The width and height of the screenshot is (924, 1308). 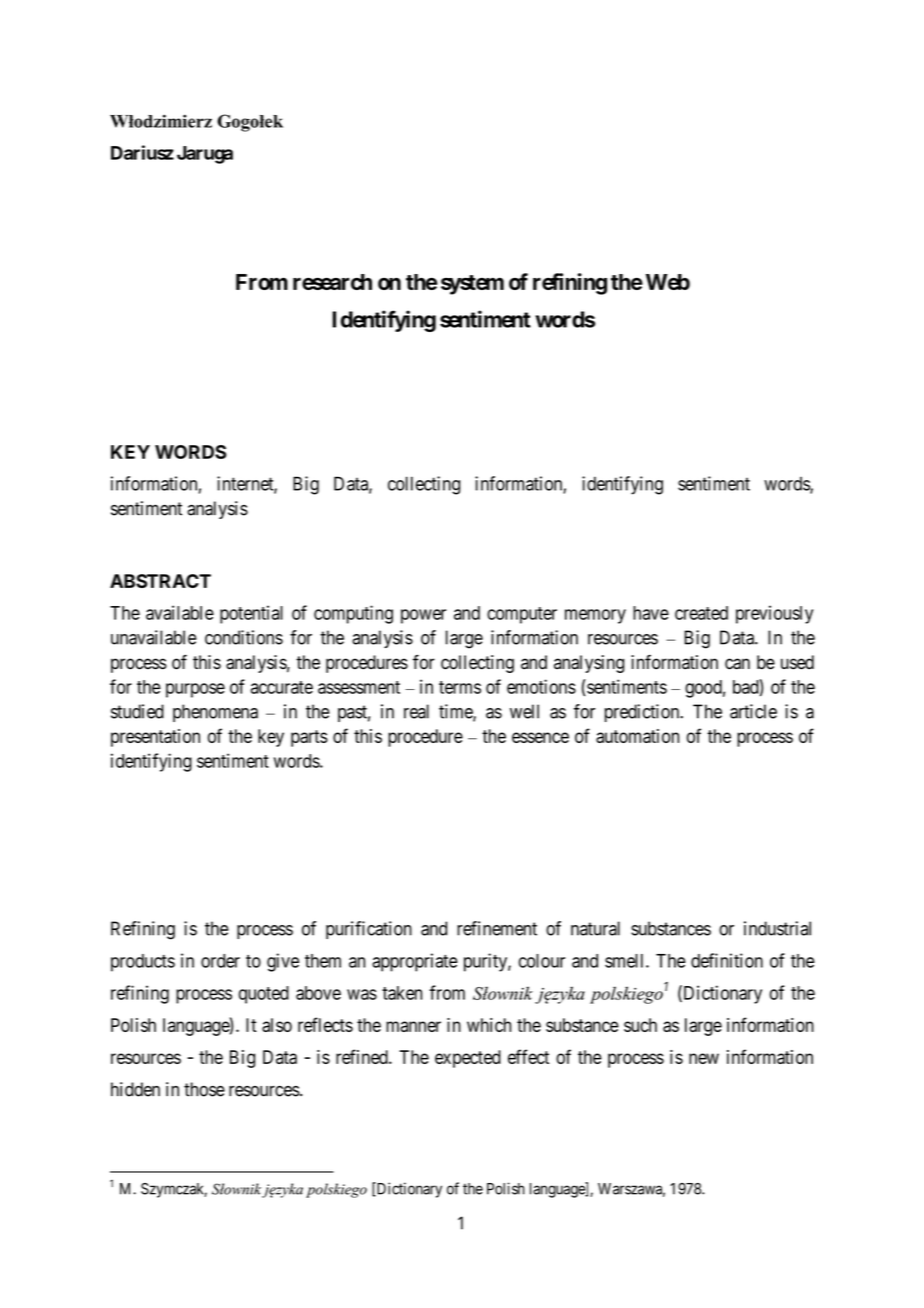 I want to click on system, so click(x=472, y=285).
